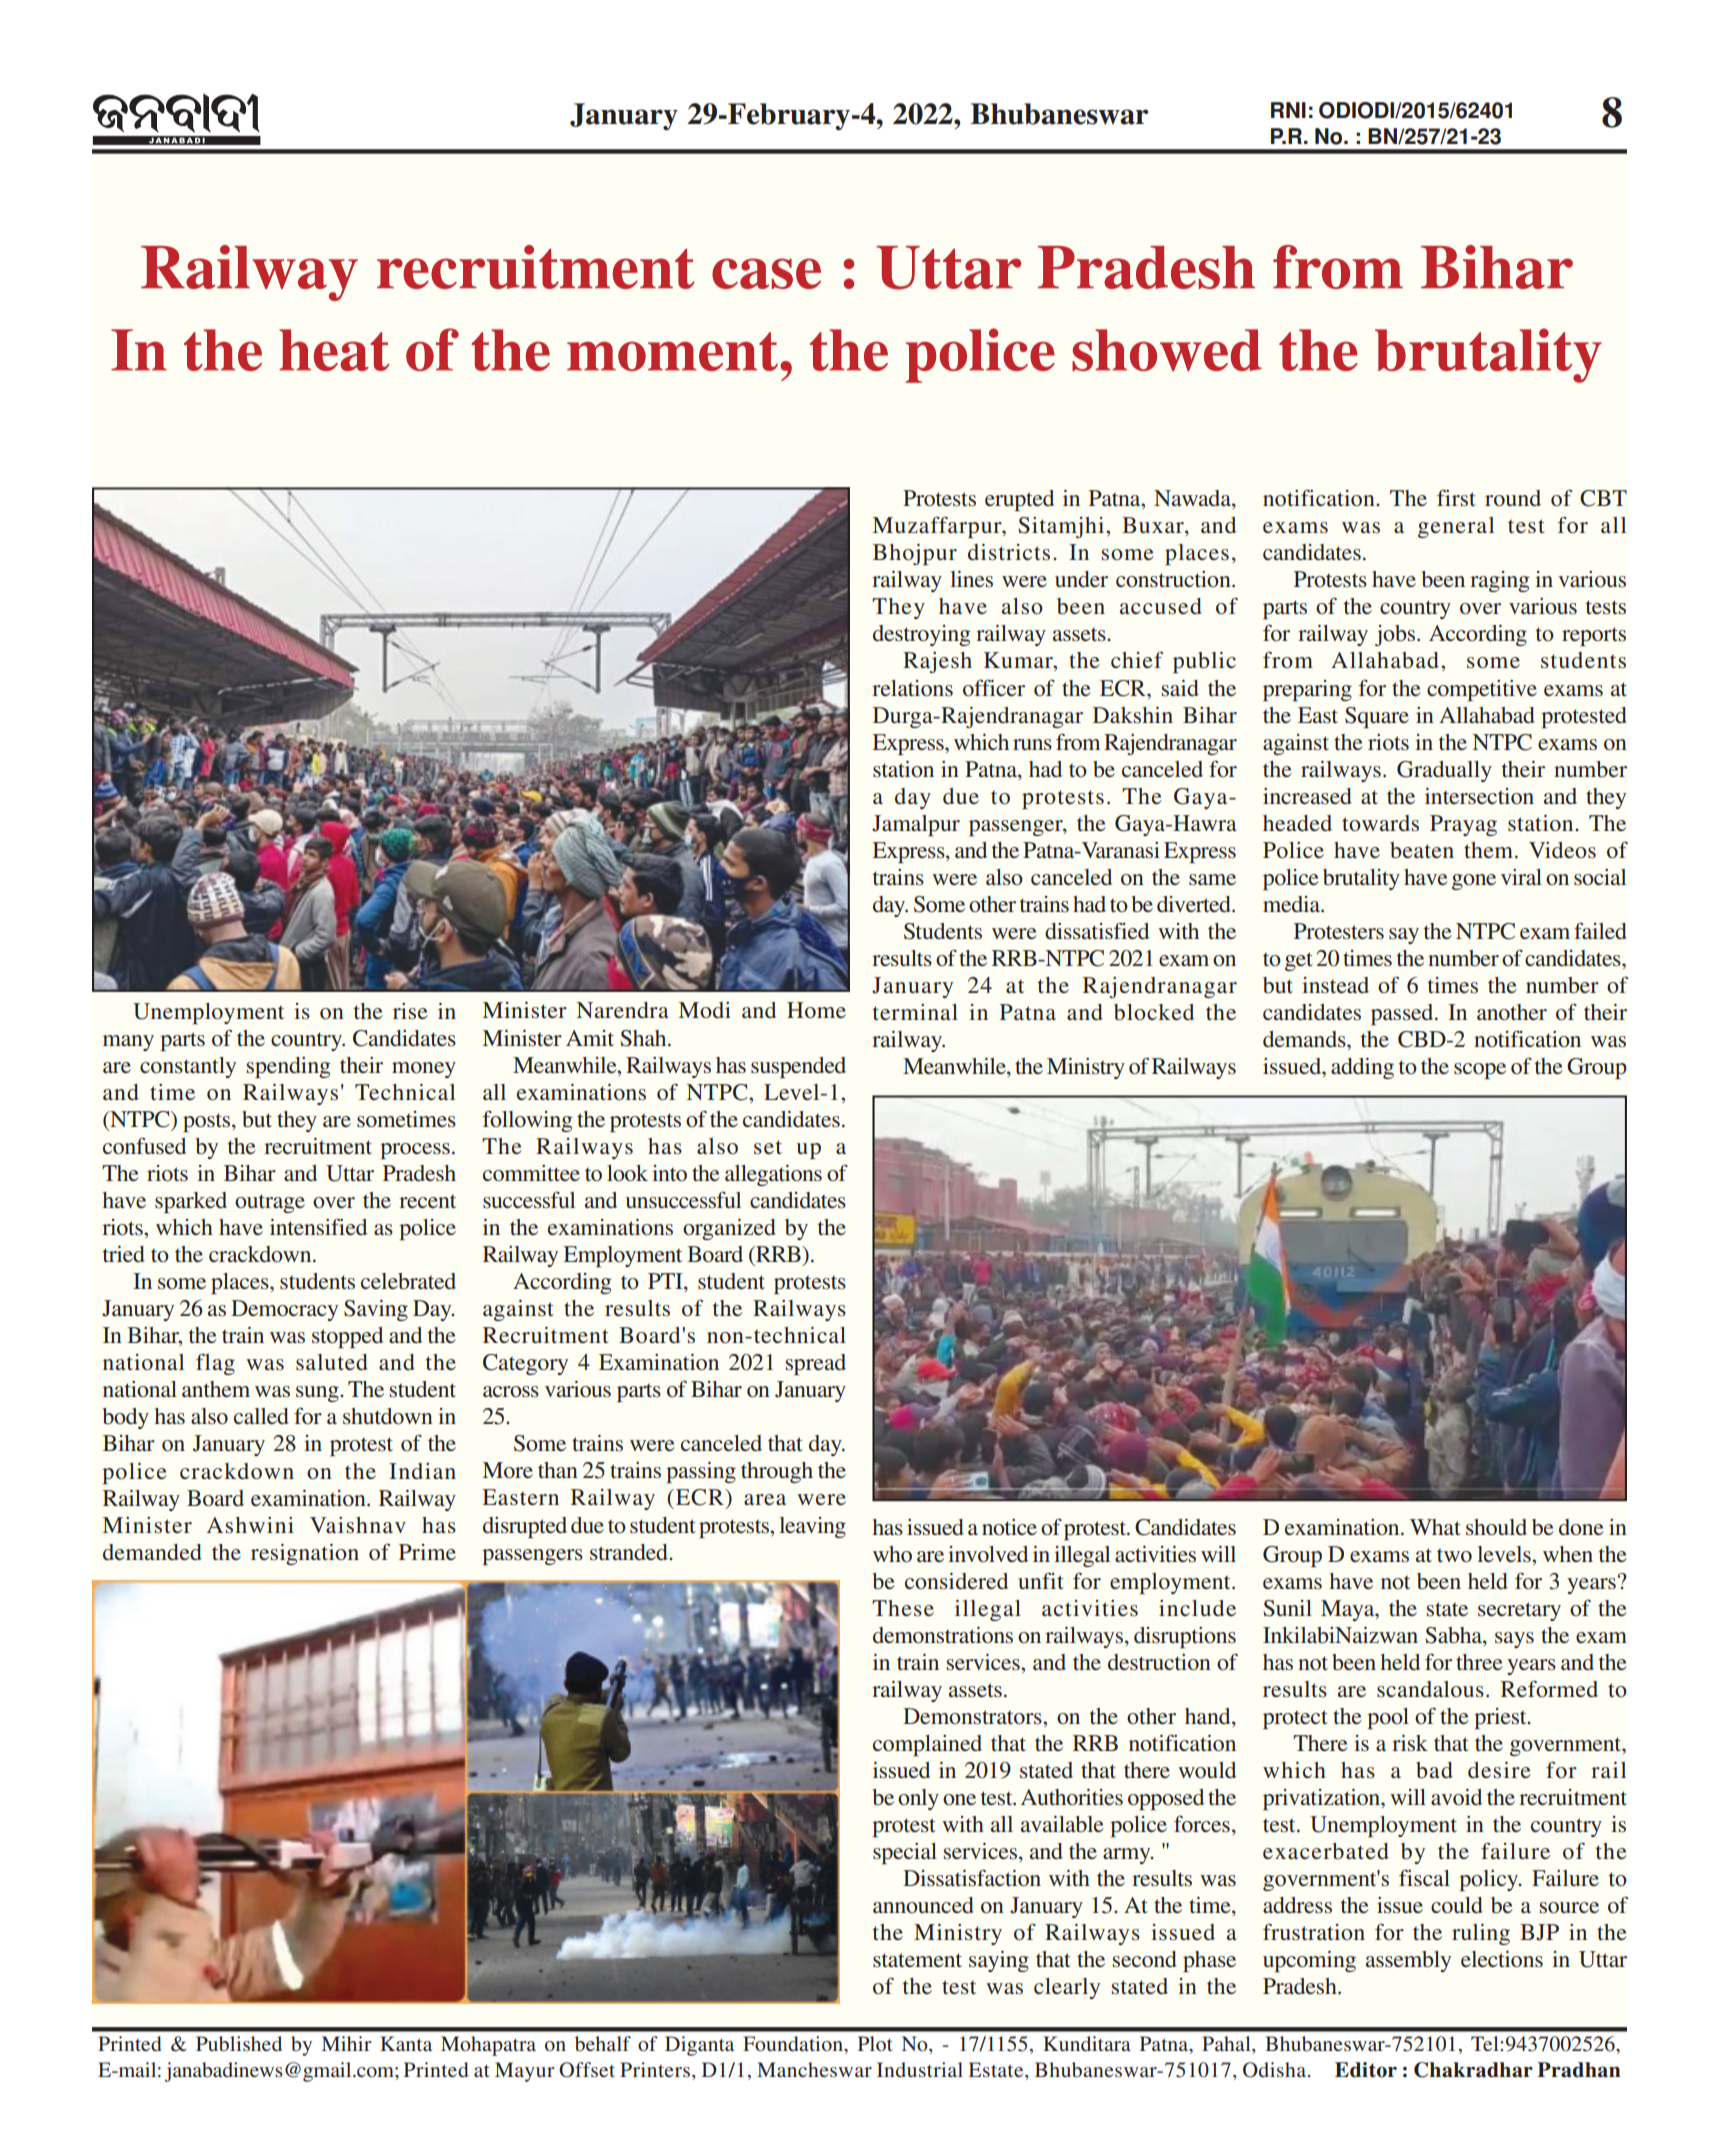 This image has width=1719, height=2148. I want to click on scope, so click(1480, 1071).
